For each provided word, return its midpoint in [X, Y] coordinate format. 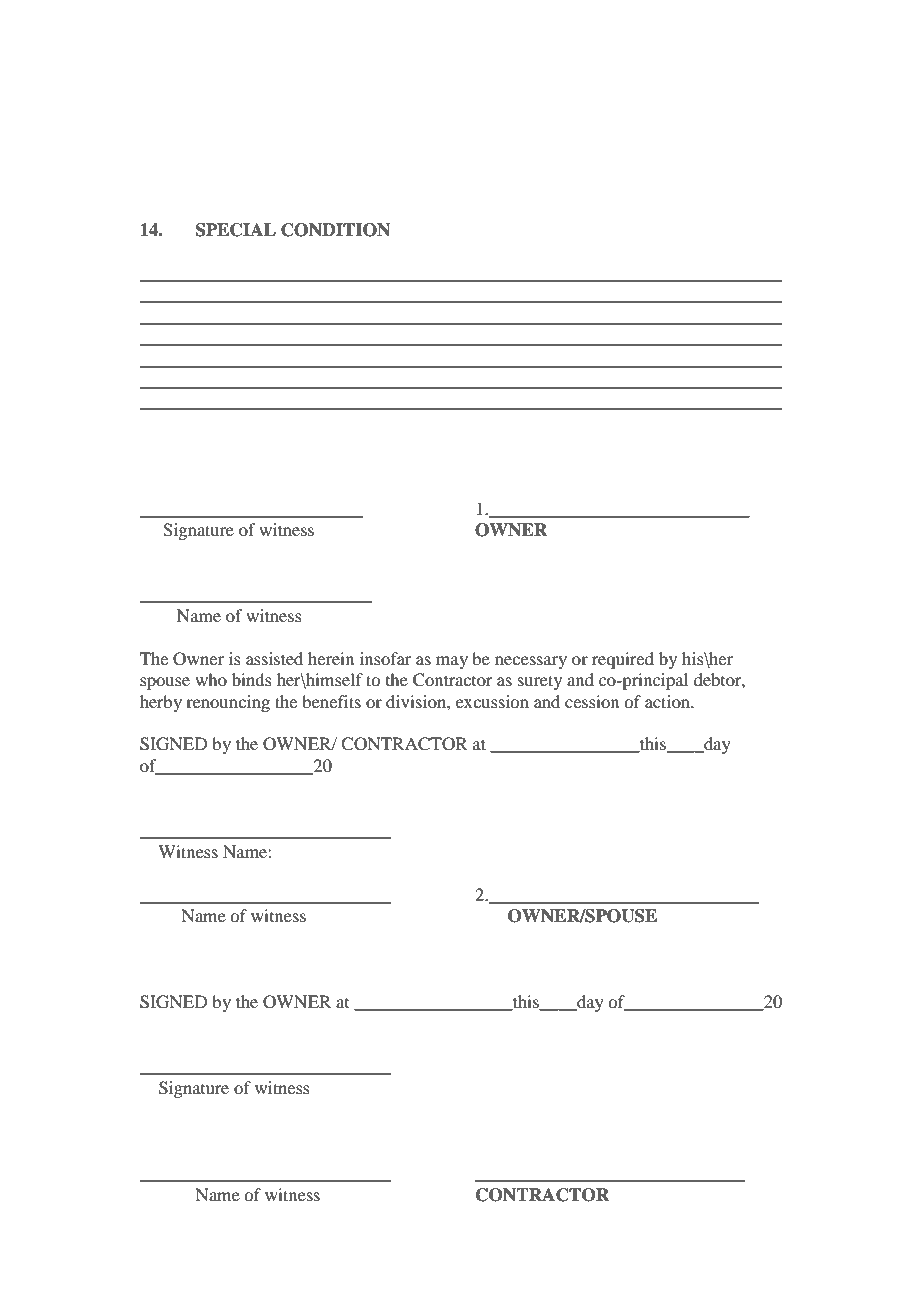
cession [592, 701]
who [211, 679]
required [623, 660]
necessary [531, 662]
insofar [385, 658]
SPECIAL [236, 230]
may [452, 662]
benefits [331, 701]
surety [540, 682]
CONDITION [335, 230]
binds [252, 679]
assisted [274, 658]
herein [331, 658]
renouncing [228, 703]
